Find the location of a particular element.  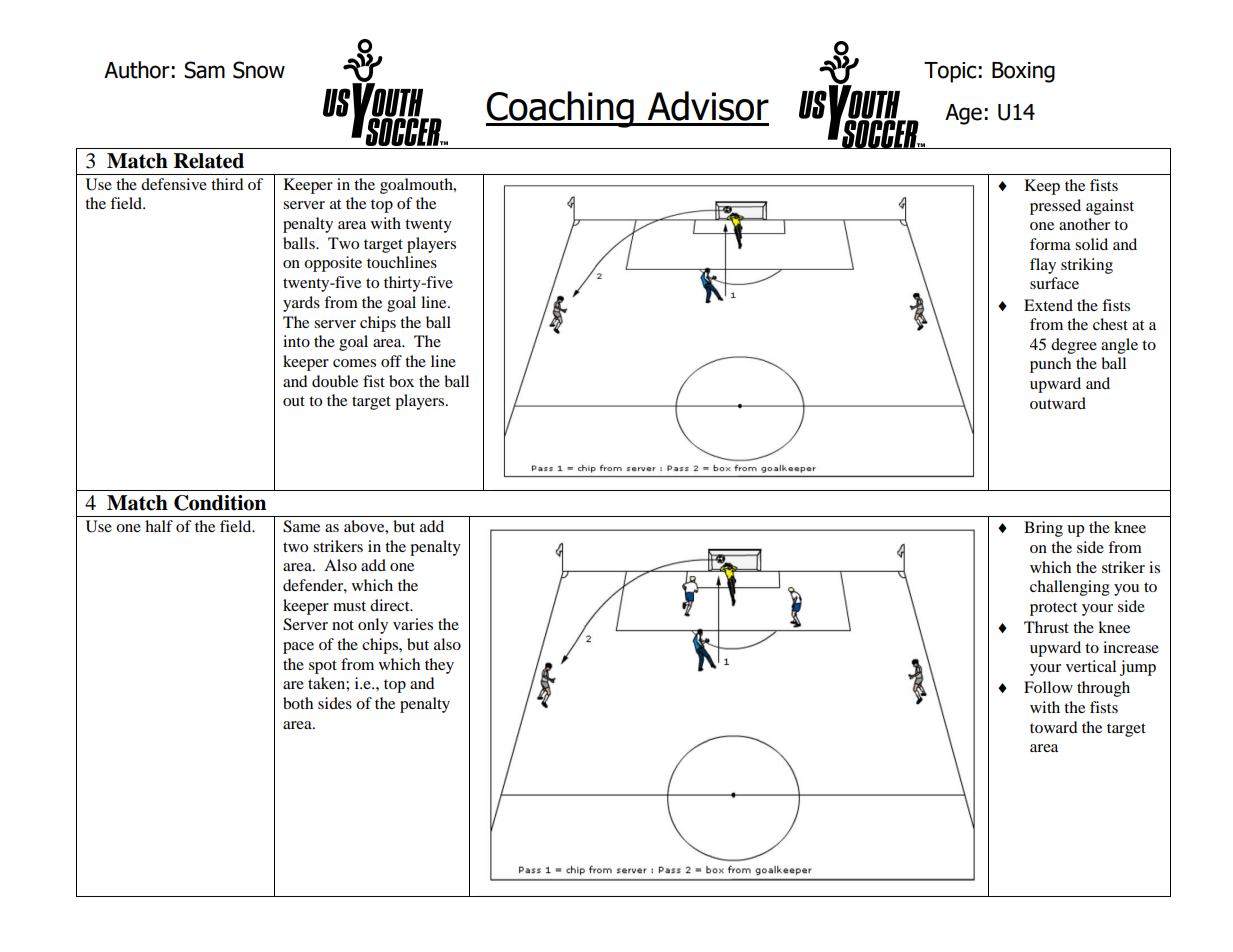

Coaching is located at coordinates (561, 109).
